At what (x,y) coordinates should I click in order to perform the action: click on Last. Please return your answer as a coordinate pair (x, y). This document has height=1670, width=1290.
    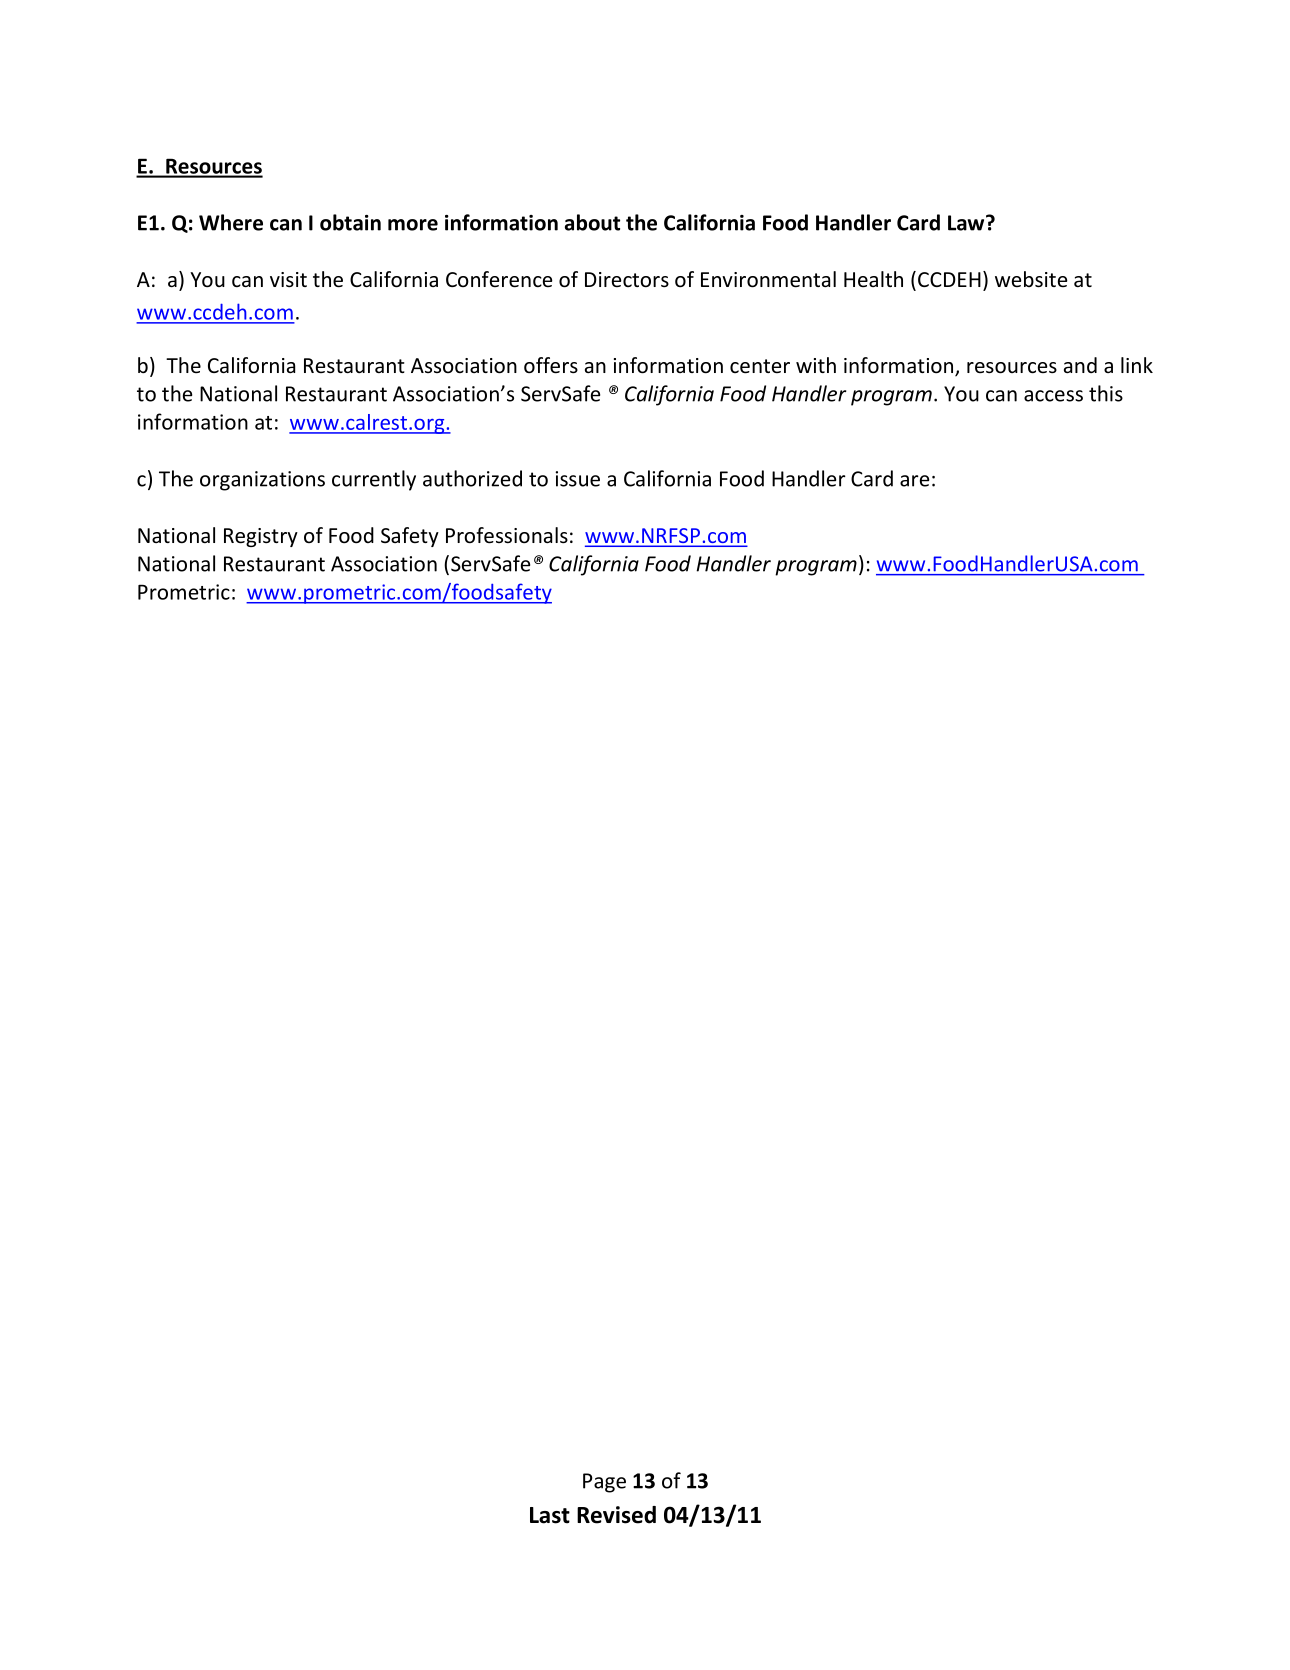
    Looking at the image, I should click on (550, 1515).
